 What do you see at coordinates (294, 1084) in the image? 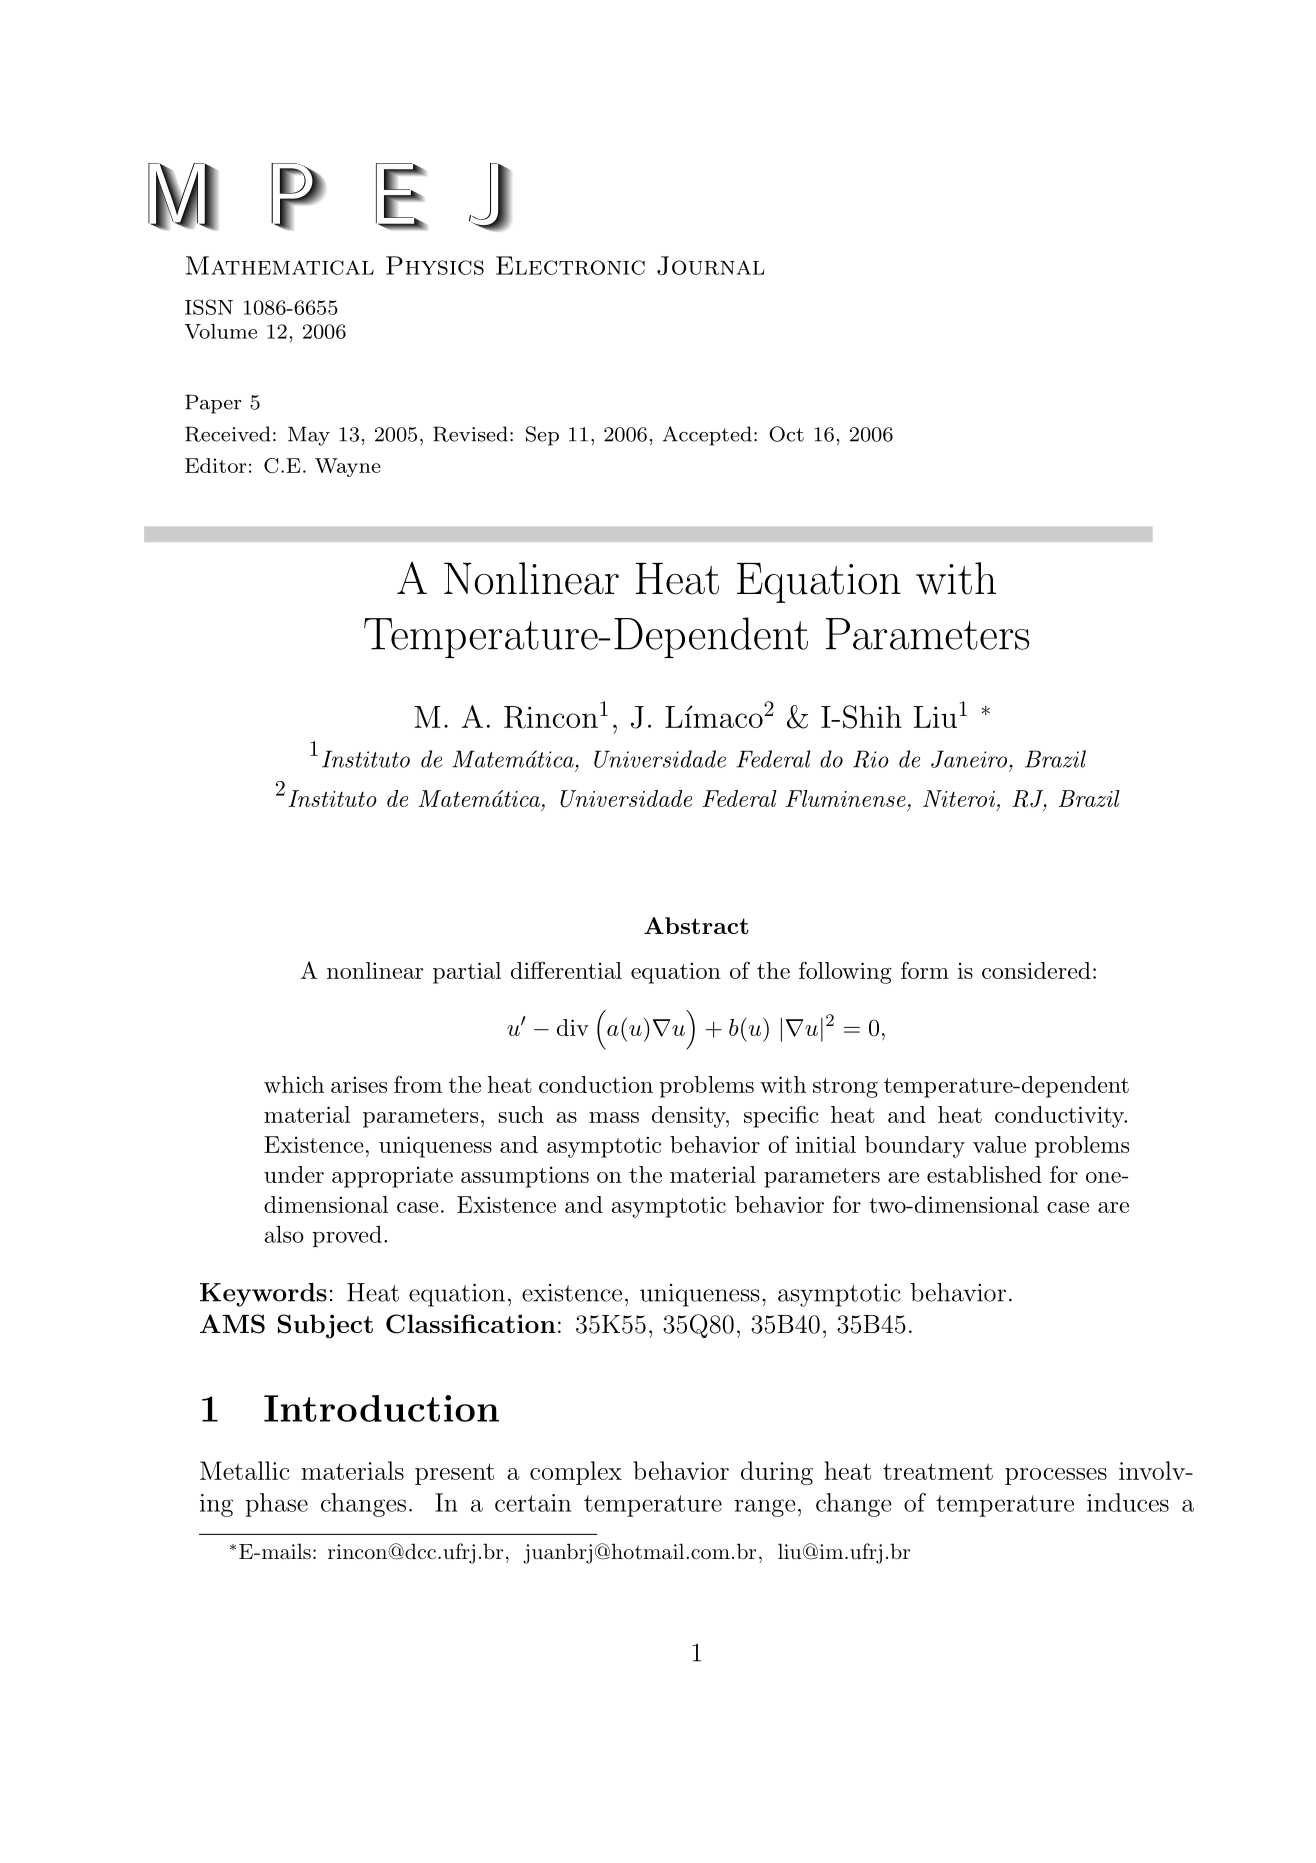
I see `which` at bounding box center [294, 1084].
